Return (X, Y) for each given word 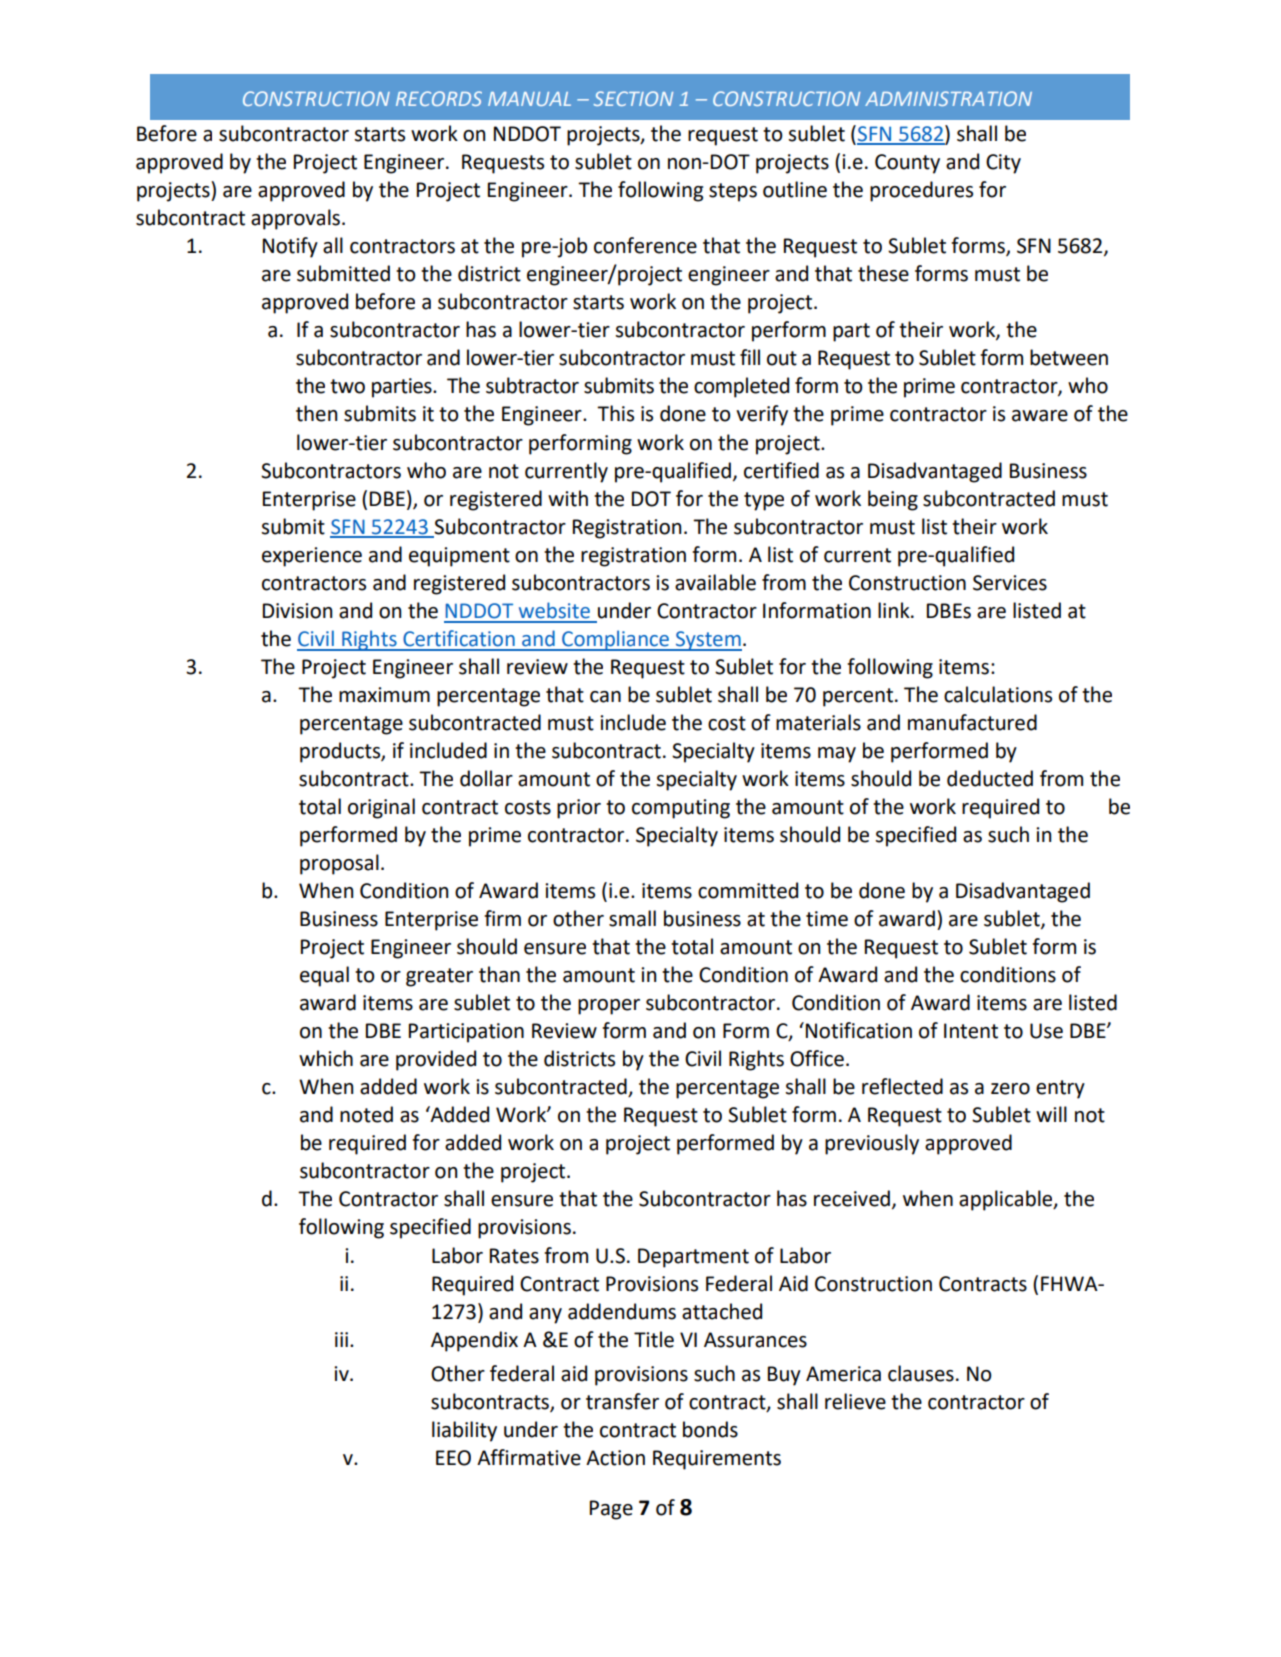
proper (609, 1007)
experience (312, 557)
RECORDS (439, 98)
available (715, 582)
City (1003, 164)
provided (436, 1060)
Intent (971, 1031)
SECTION (633, 98)
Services (1010, 583)
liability (464, 1431)
